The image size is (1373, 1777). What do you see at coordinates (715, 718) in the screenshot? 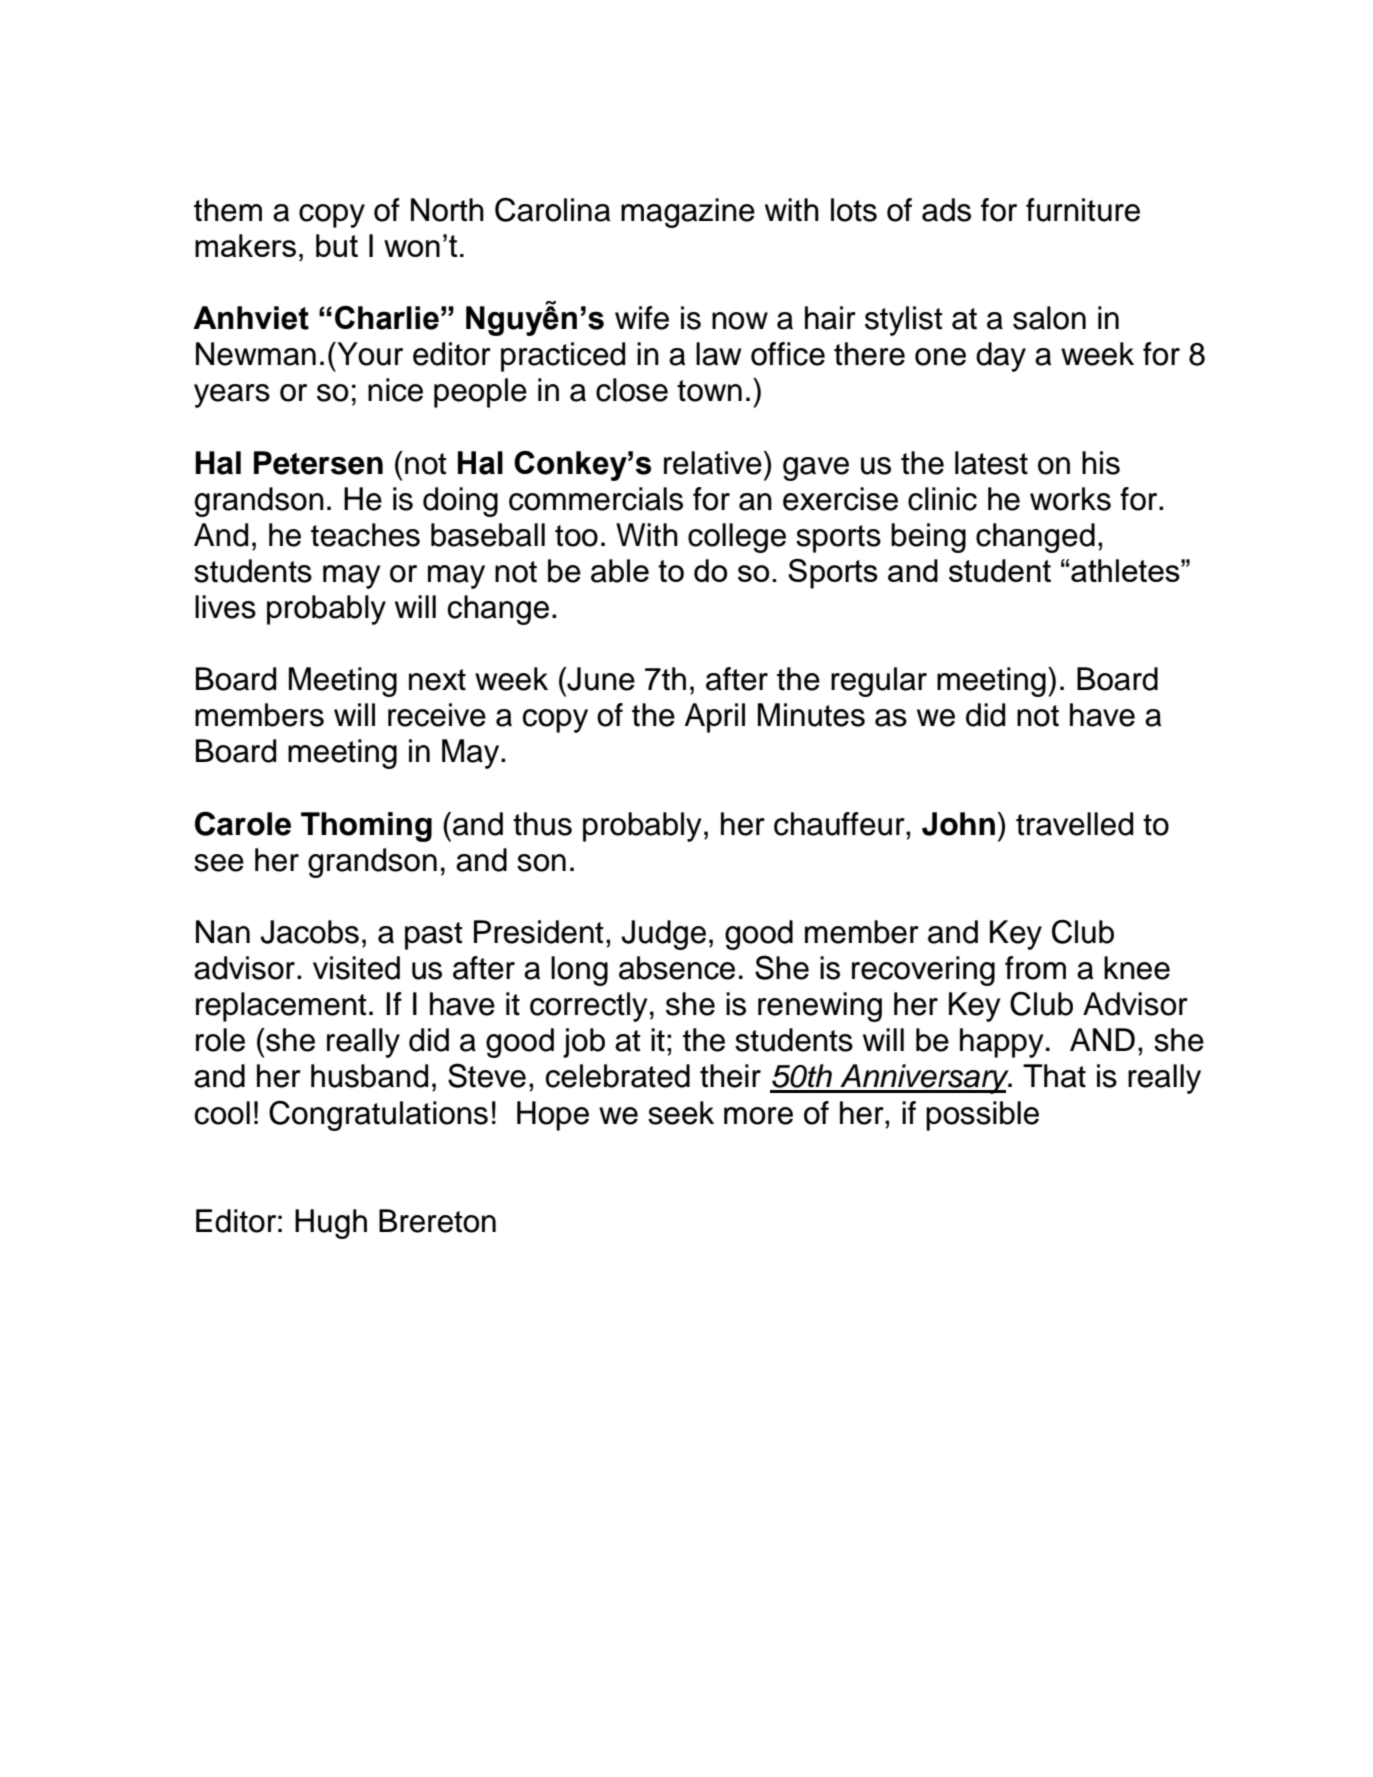
I see `April` at bounding box center [715, 718].
